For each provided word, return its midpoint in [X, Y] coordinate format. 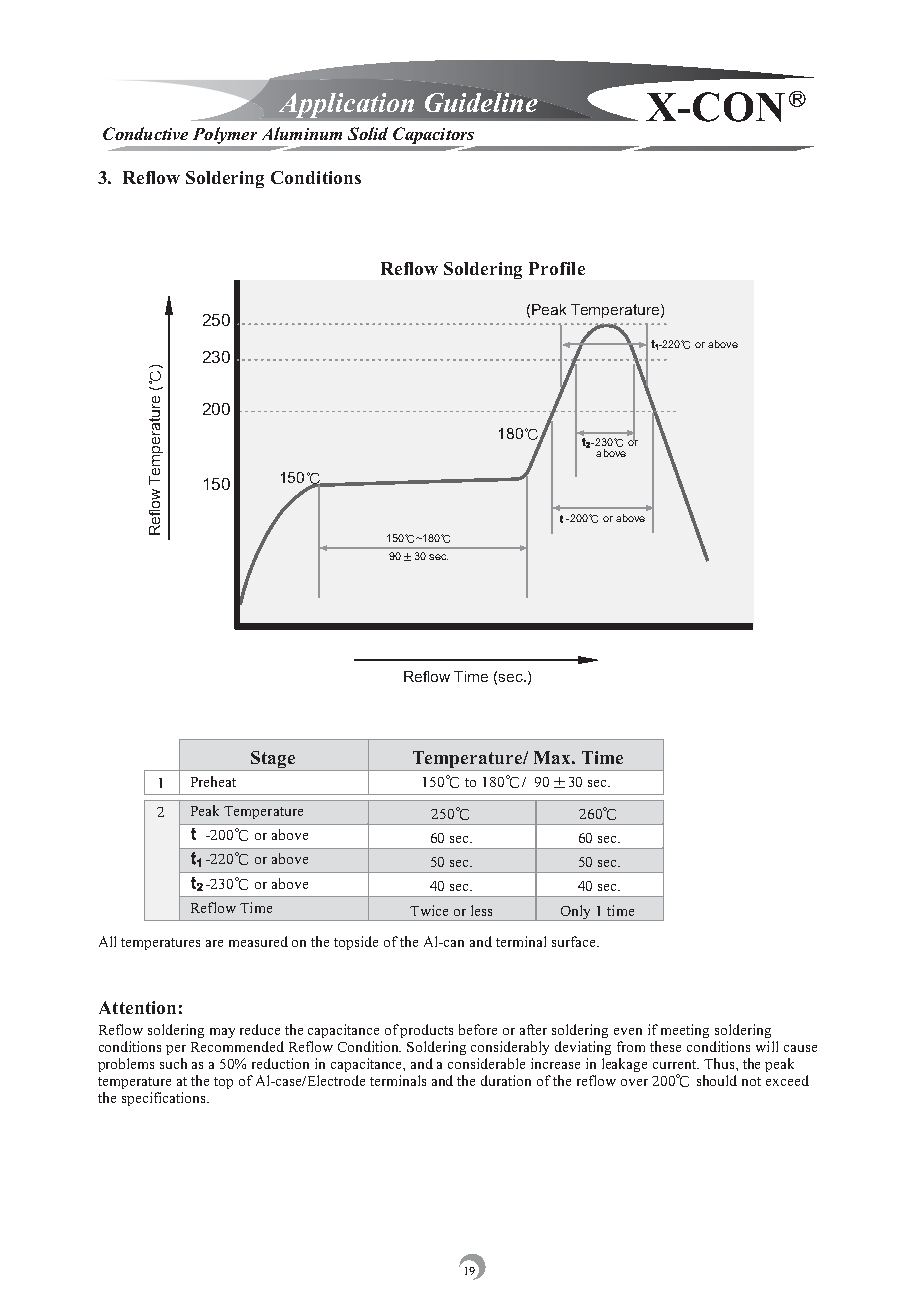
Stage [273, 759]
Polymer [226, 137]
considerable [486, 1063]
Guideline [481, 101]
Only [576, 913]
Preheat [213, 781]
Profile [557, 268]
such [173, 1063]
